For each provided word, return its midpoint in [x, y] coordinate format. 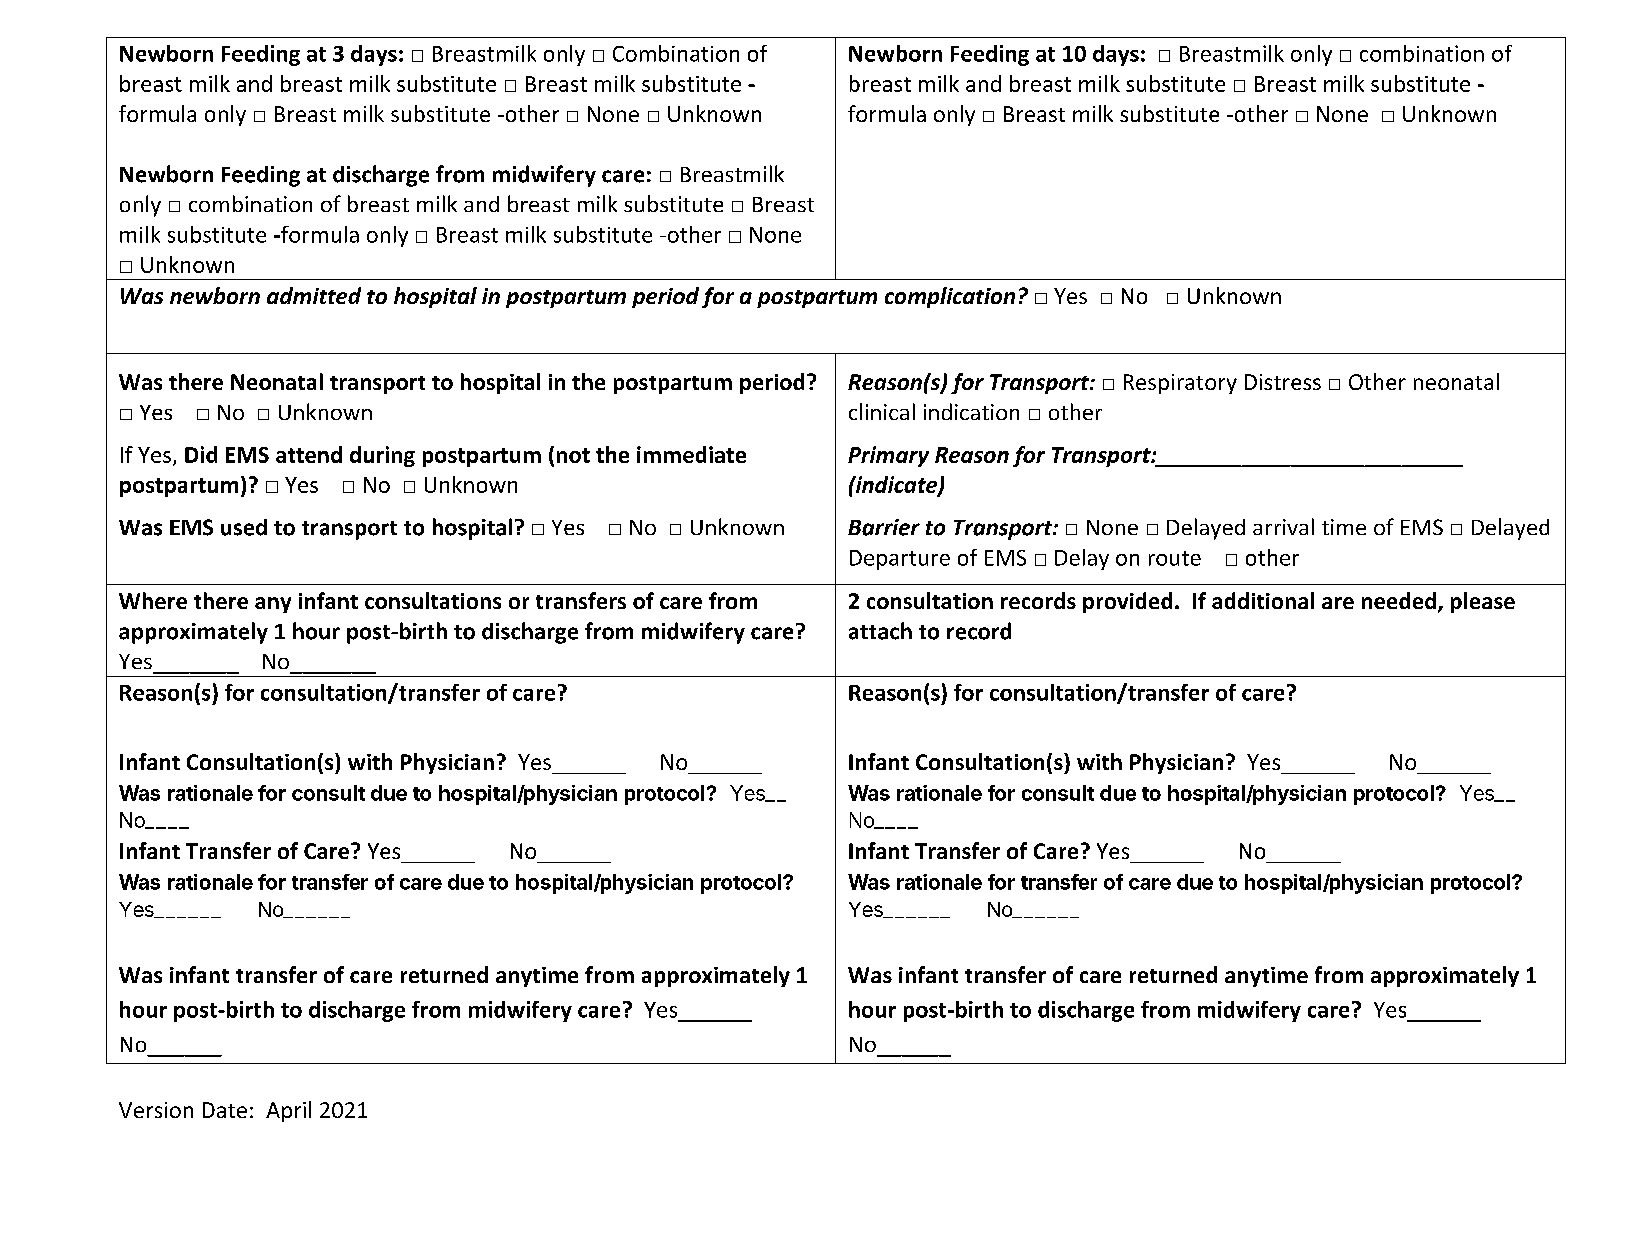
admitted [314, 295]
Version [156, 1110]
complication [950, 297]
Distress [1283, 382]
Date [225, 1110]
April [288, 1111]
